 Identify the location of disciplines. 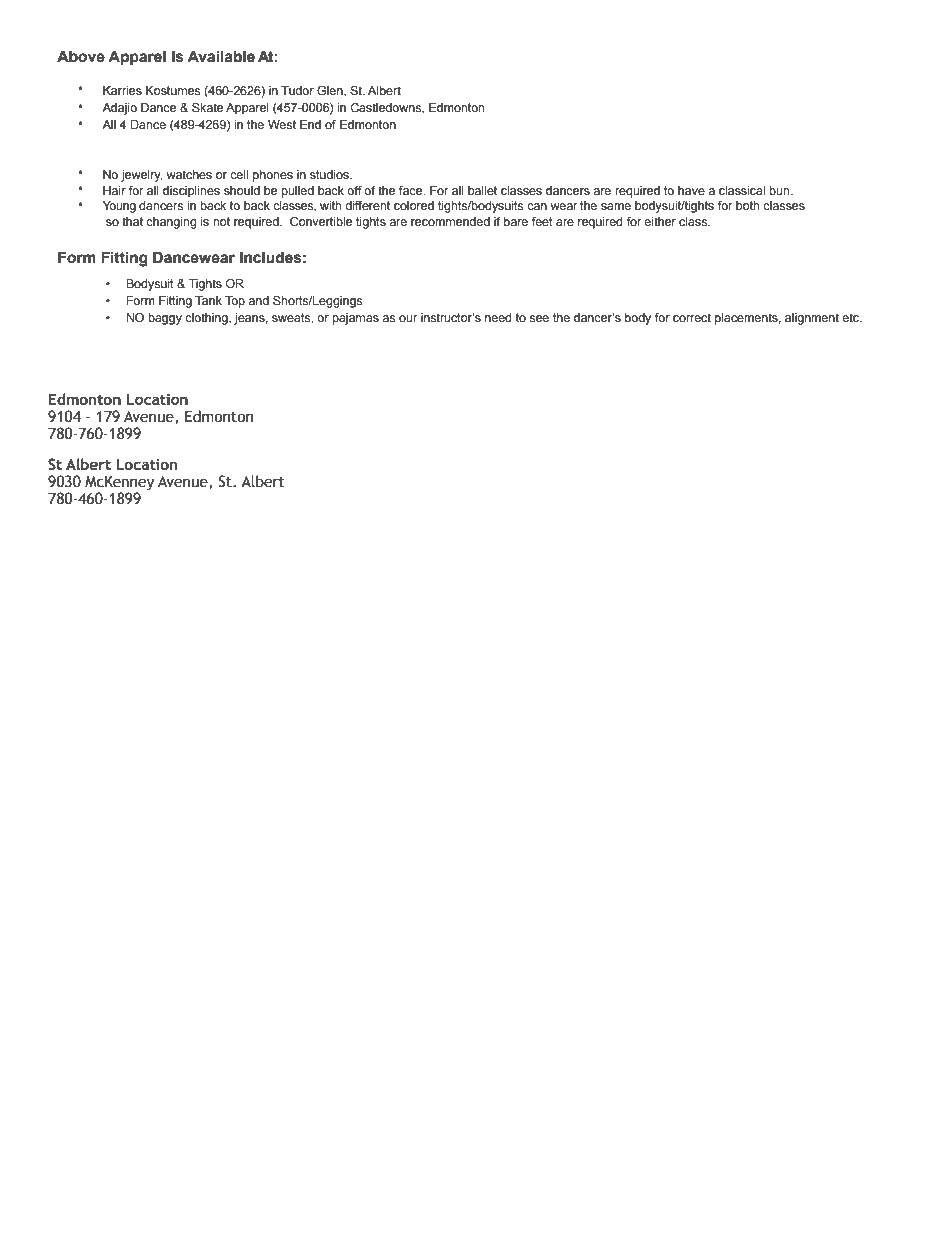
(191, 192).
